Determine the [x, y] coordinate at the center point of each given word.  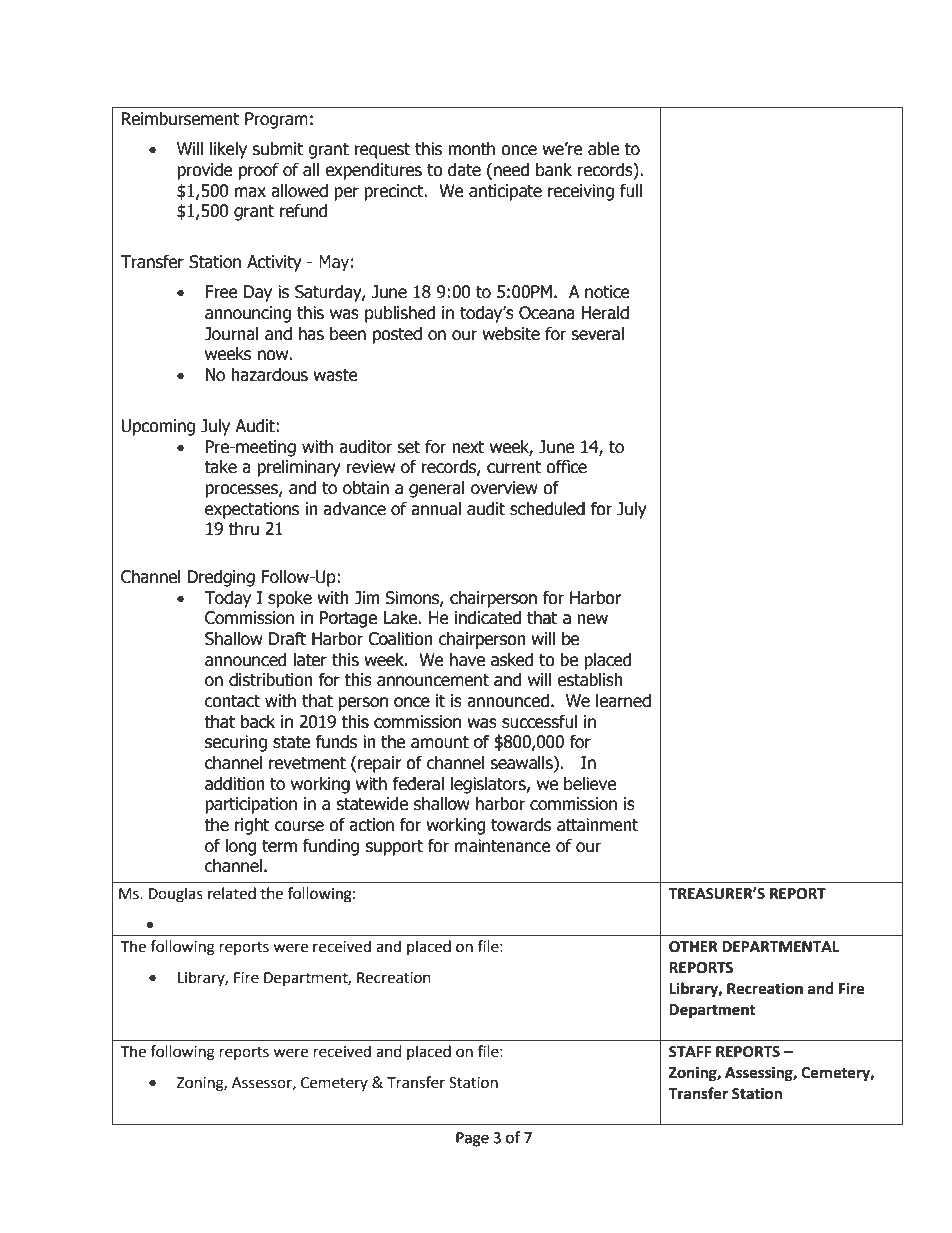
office [566, 467]
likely [228, 150]
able [603, 149]
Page [472, 1139]
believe [590, 784]
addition [235, 783]
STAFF [690, 1052]
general [437, 489]
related [232, 893]
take [220, 467]
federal [418, 783]
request [382, 151]
